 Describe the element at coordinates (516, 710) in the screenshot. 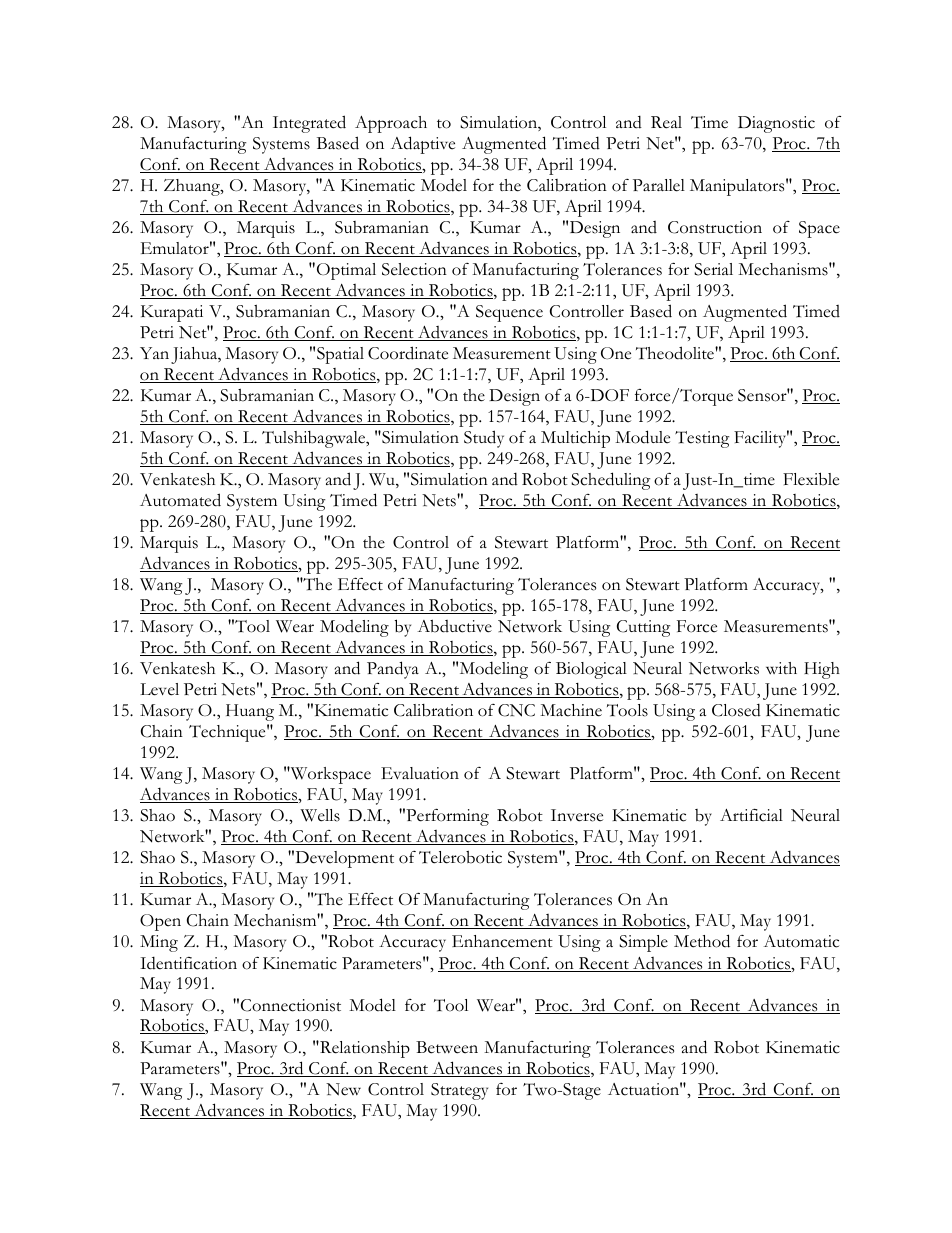

I see `CNC` at that location.
